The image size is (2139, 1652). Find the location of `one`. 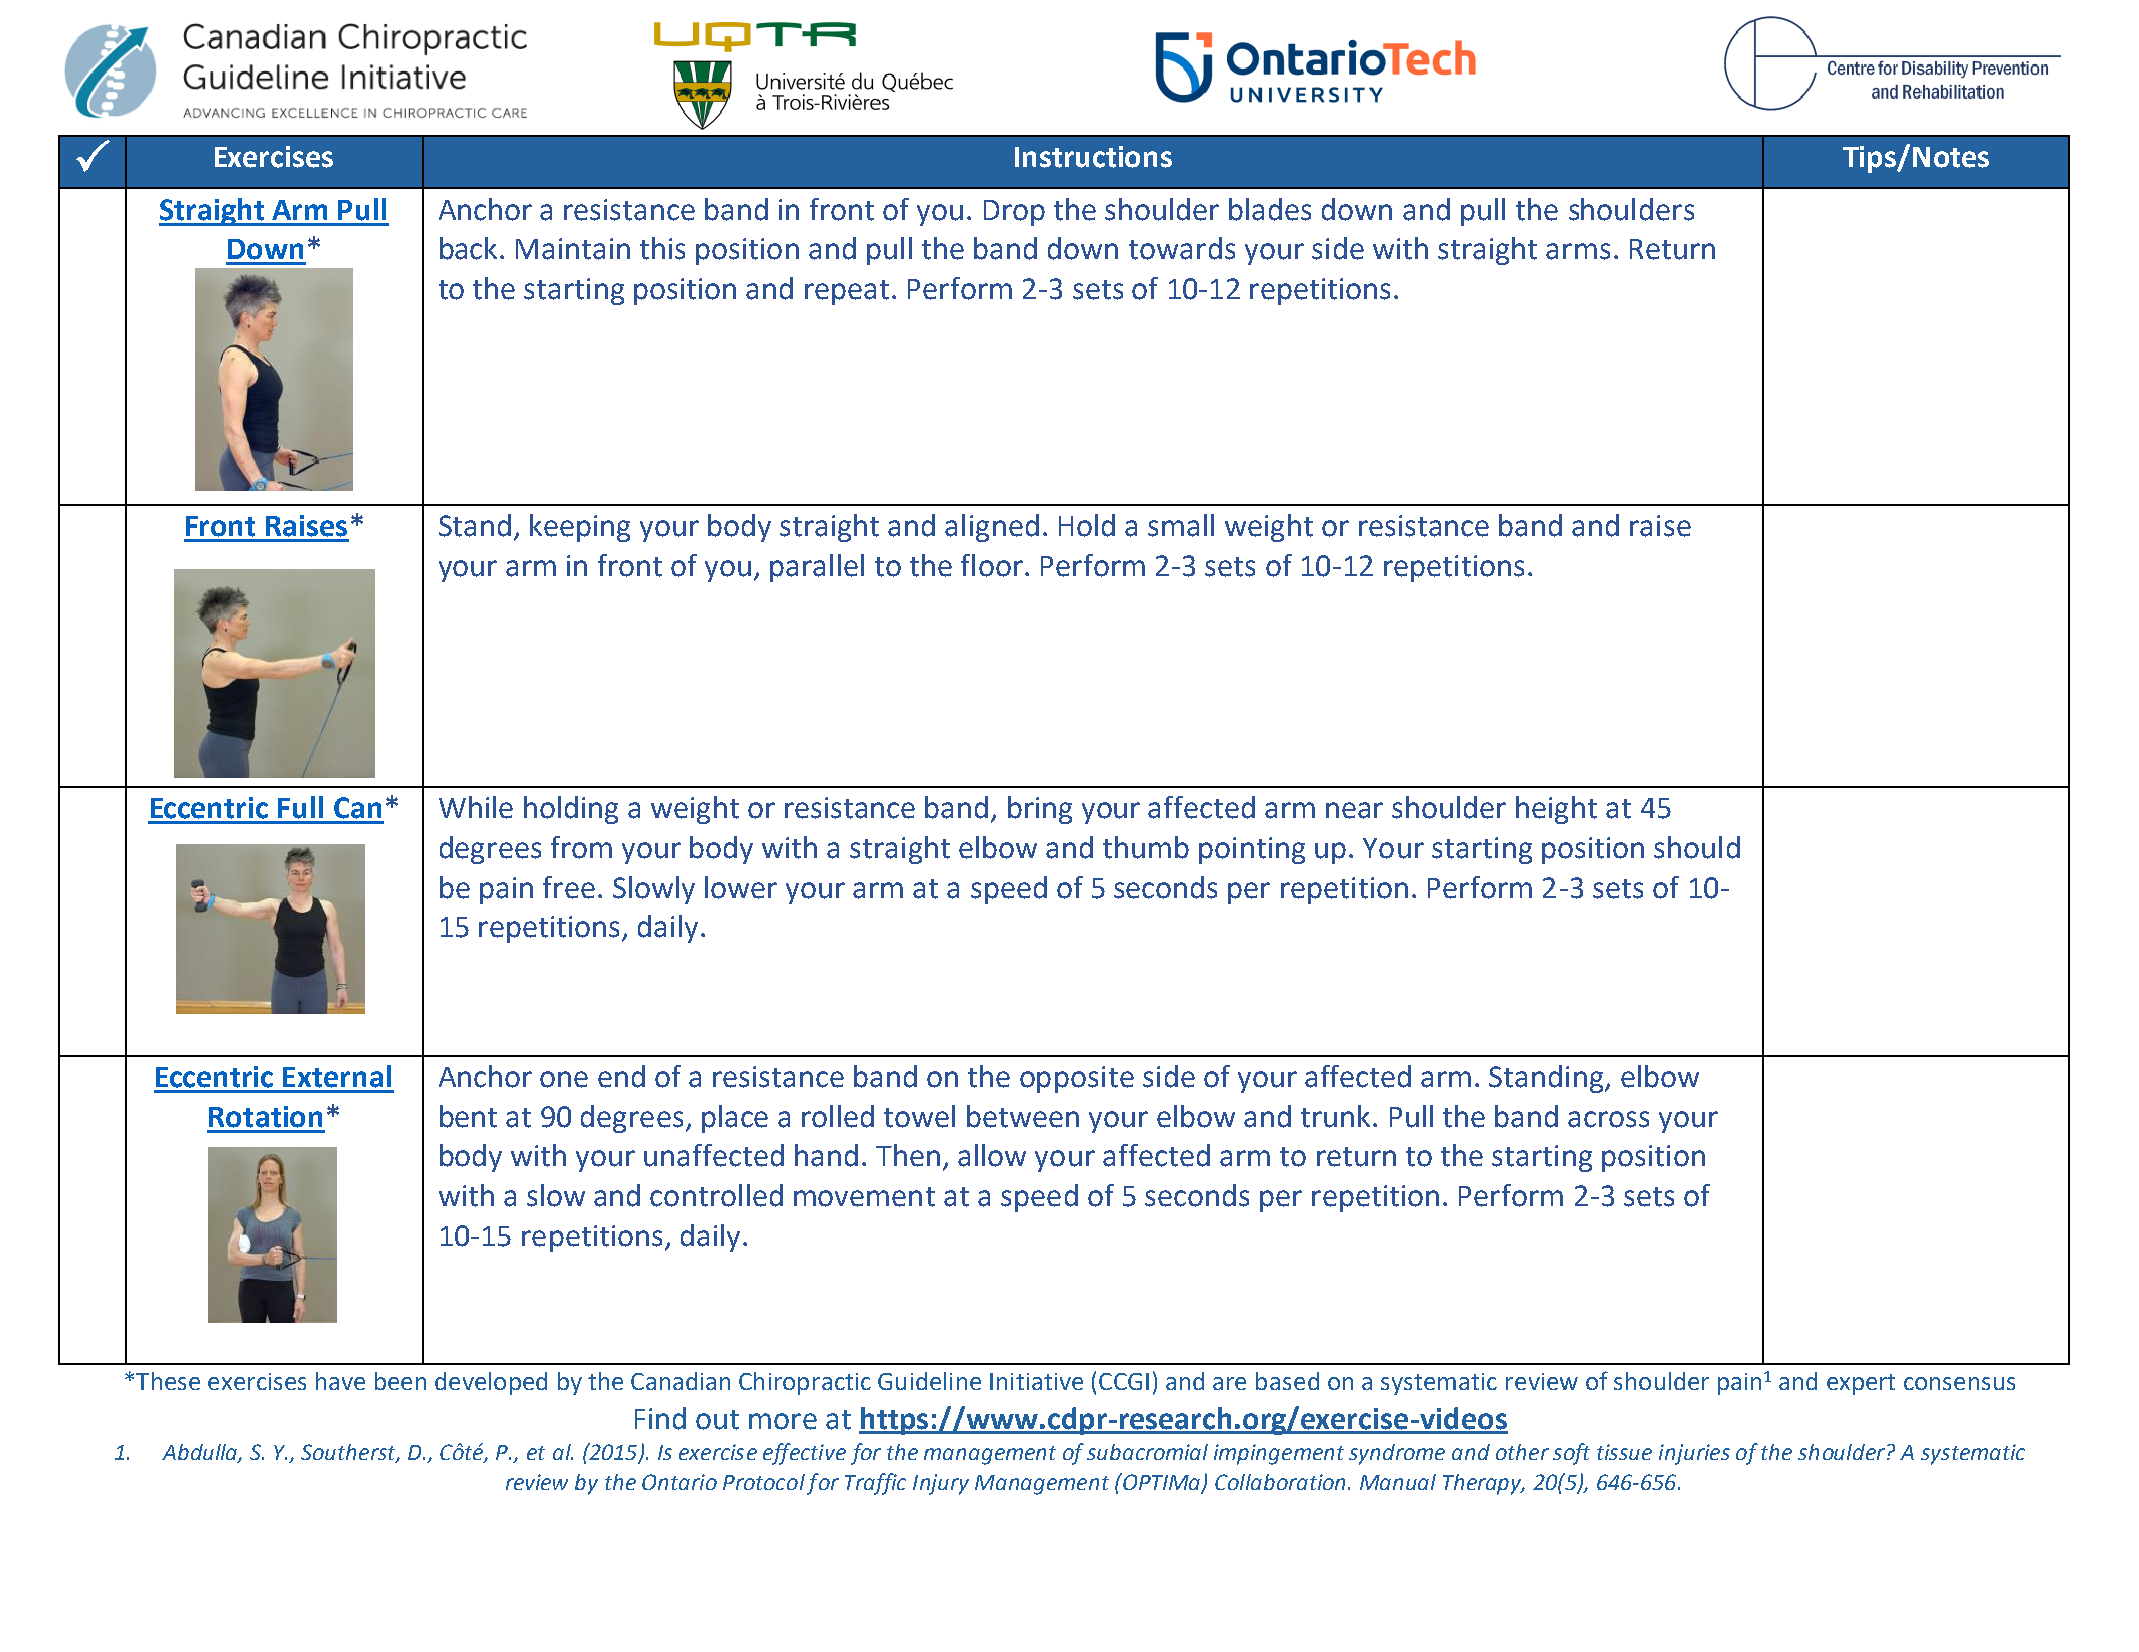

one is located at coordinates (564, 1079).
